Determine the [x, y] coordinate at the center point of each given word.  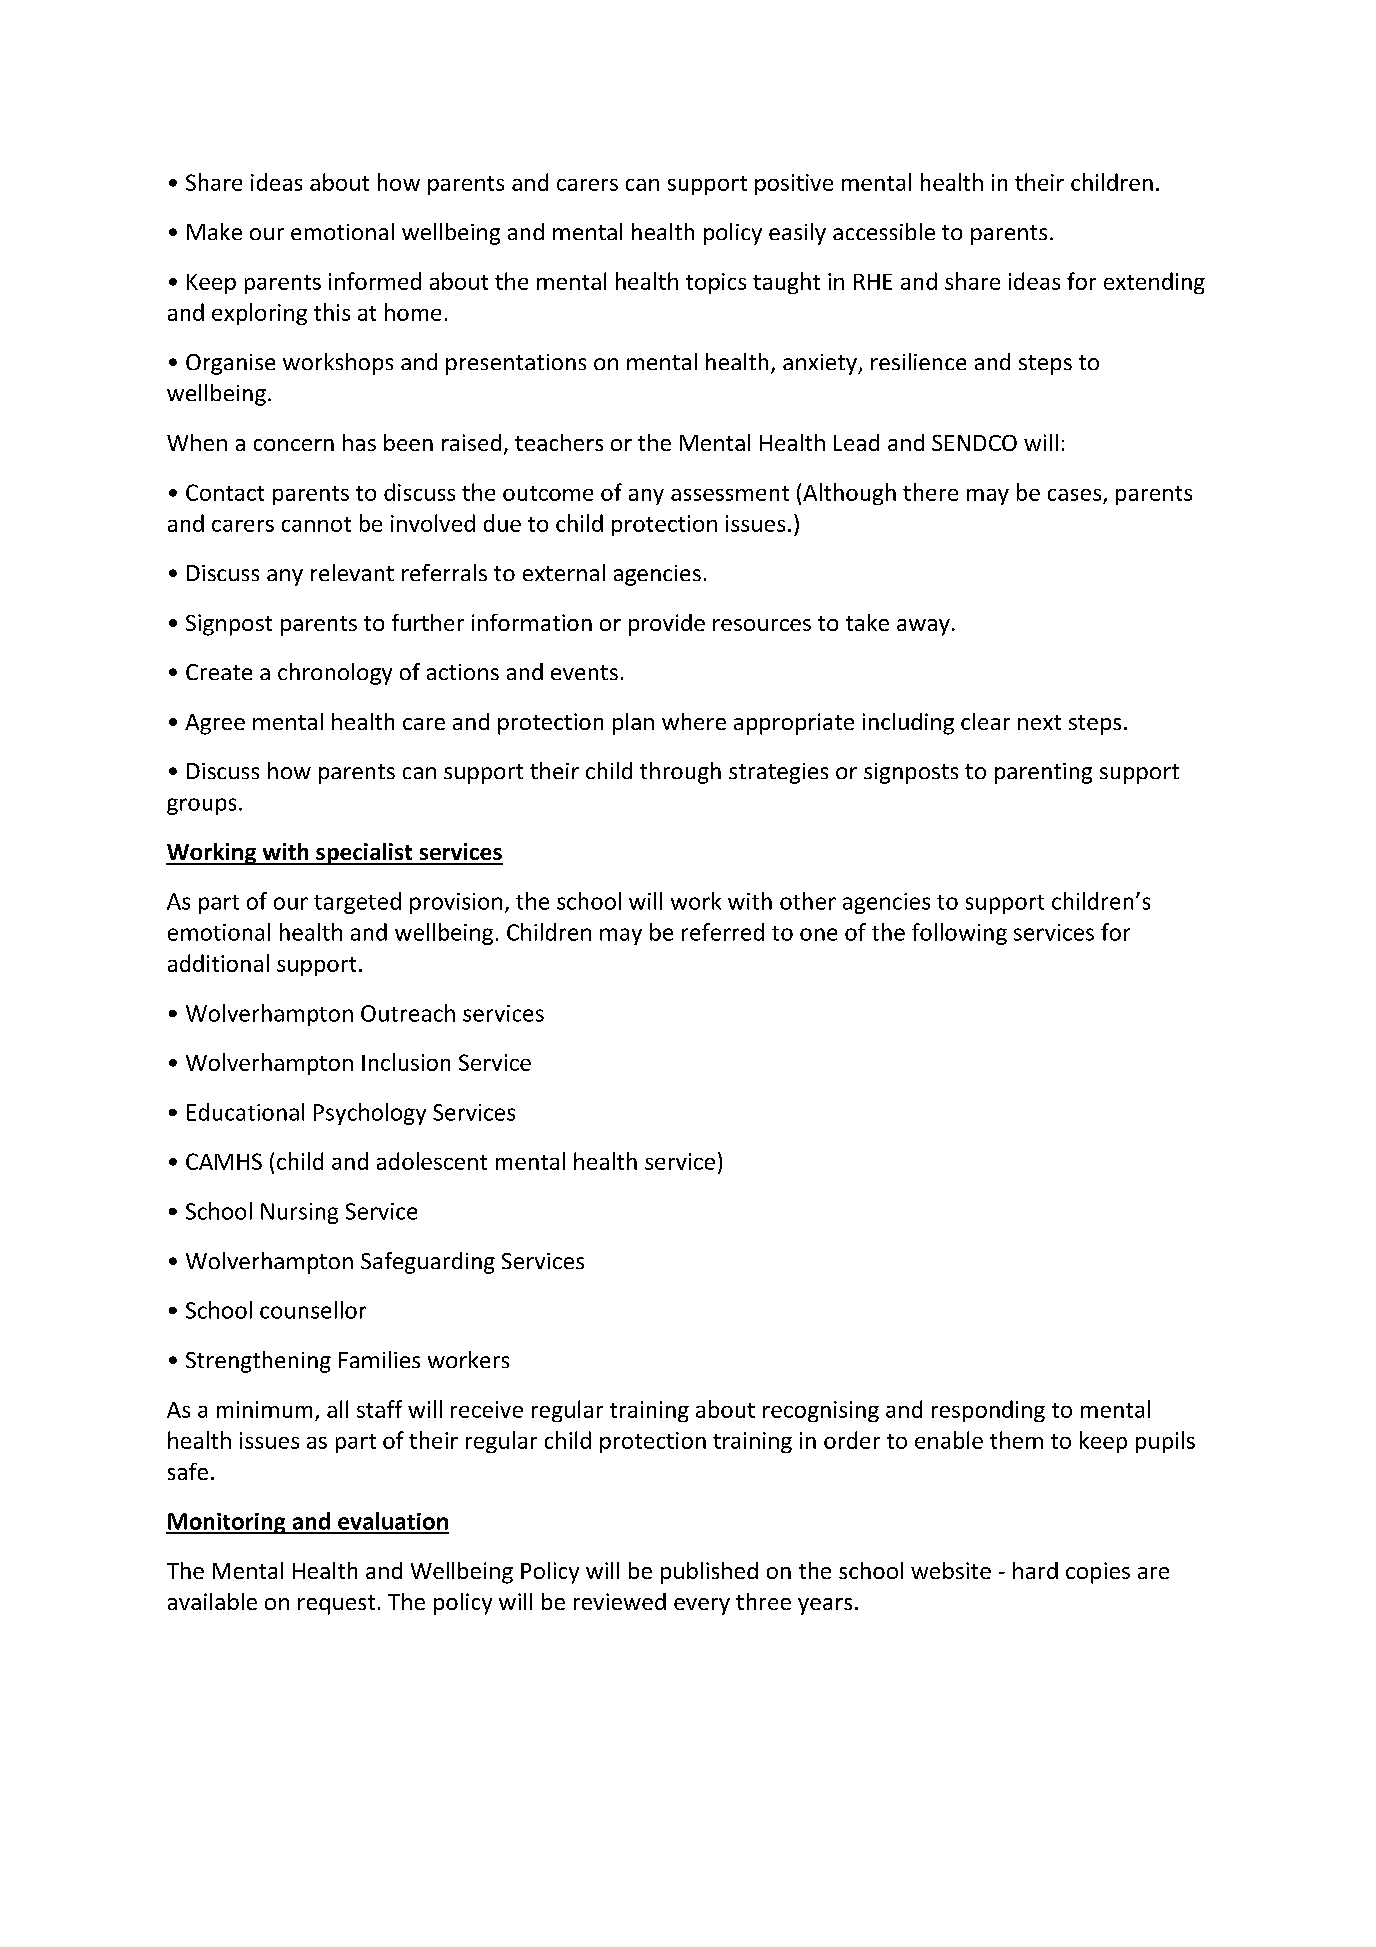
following [959, 934]
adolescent [432, 1161]
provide [667, 625]
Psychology [370, 1114]
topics [716, 283]
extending [1154, 283]
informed [375, 281]
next [1039, 722]
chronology [335, 674]
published [709, 1573]
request [336, 1605]
